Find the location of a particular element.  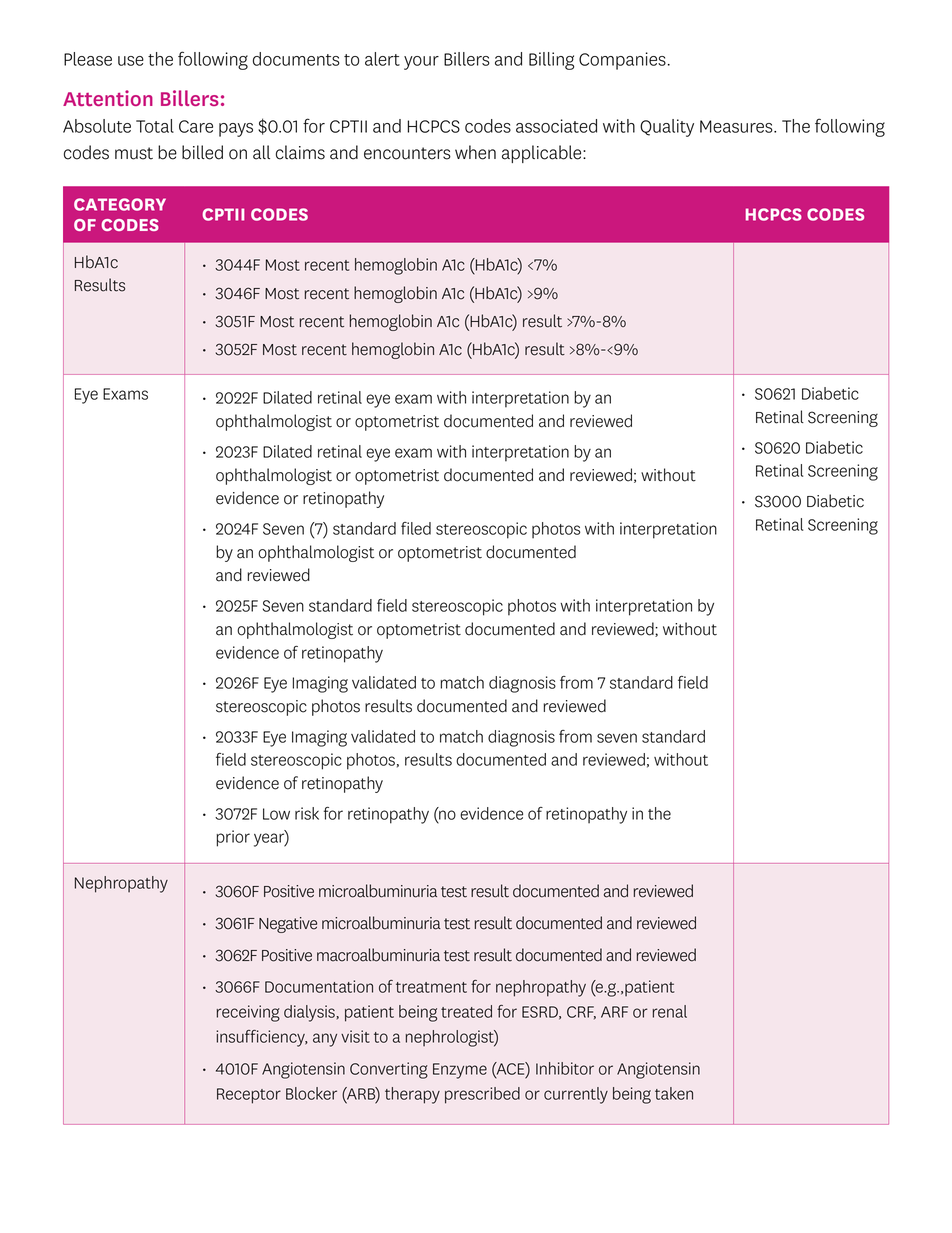

renal is located at coordinates (670, 1011).
